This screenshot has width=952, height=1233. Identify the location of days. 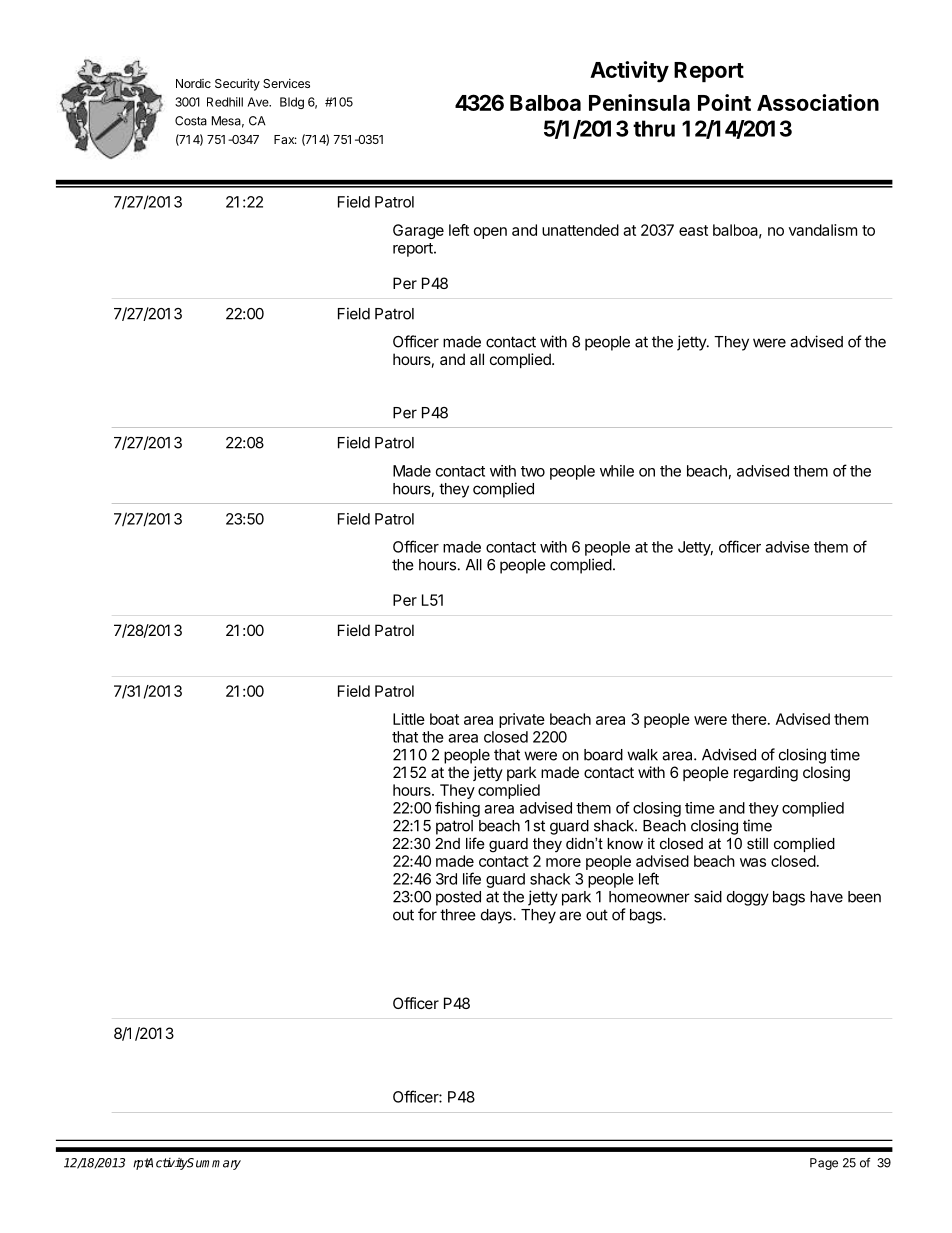
(497, 916).
